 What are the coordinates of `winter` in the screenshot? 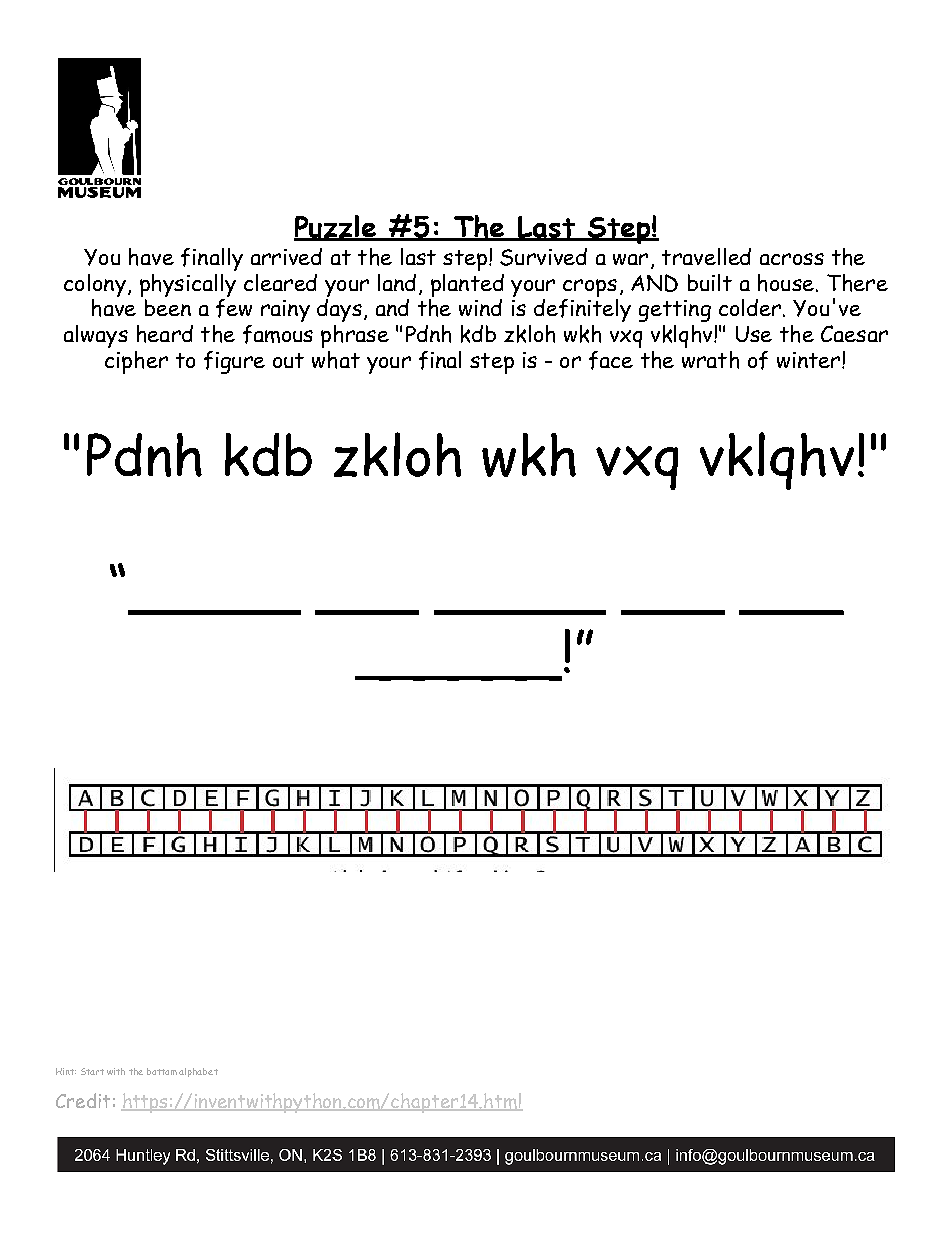 It's located at (810, 360).
